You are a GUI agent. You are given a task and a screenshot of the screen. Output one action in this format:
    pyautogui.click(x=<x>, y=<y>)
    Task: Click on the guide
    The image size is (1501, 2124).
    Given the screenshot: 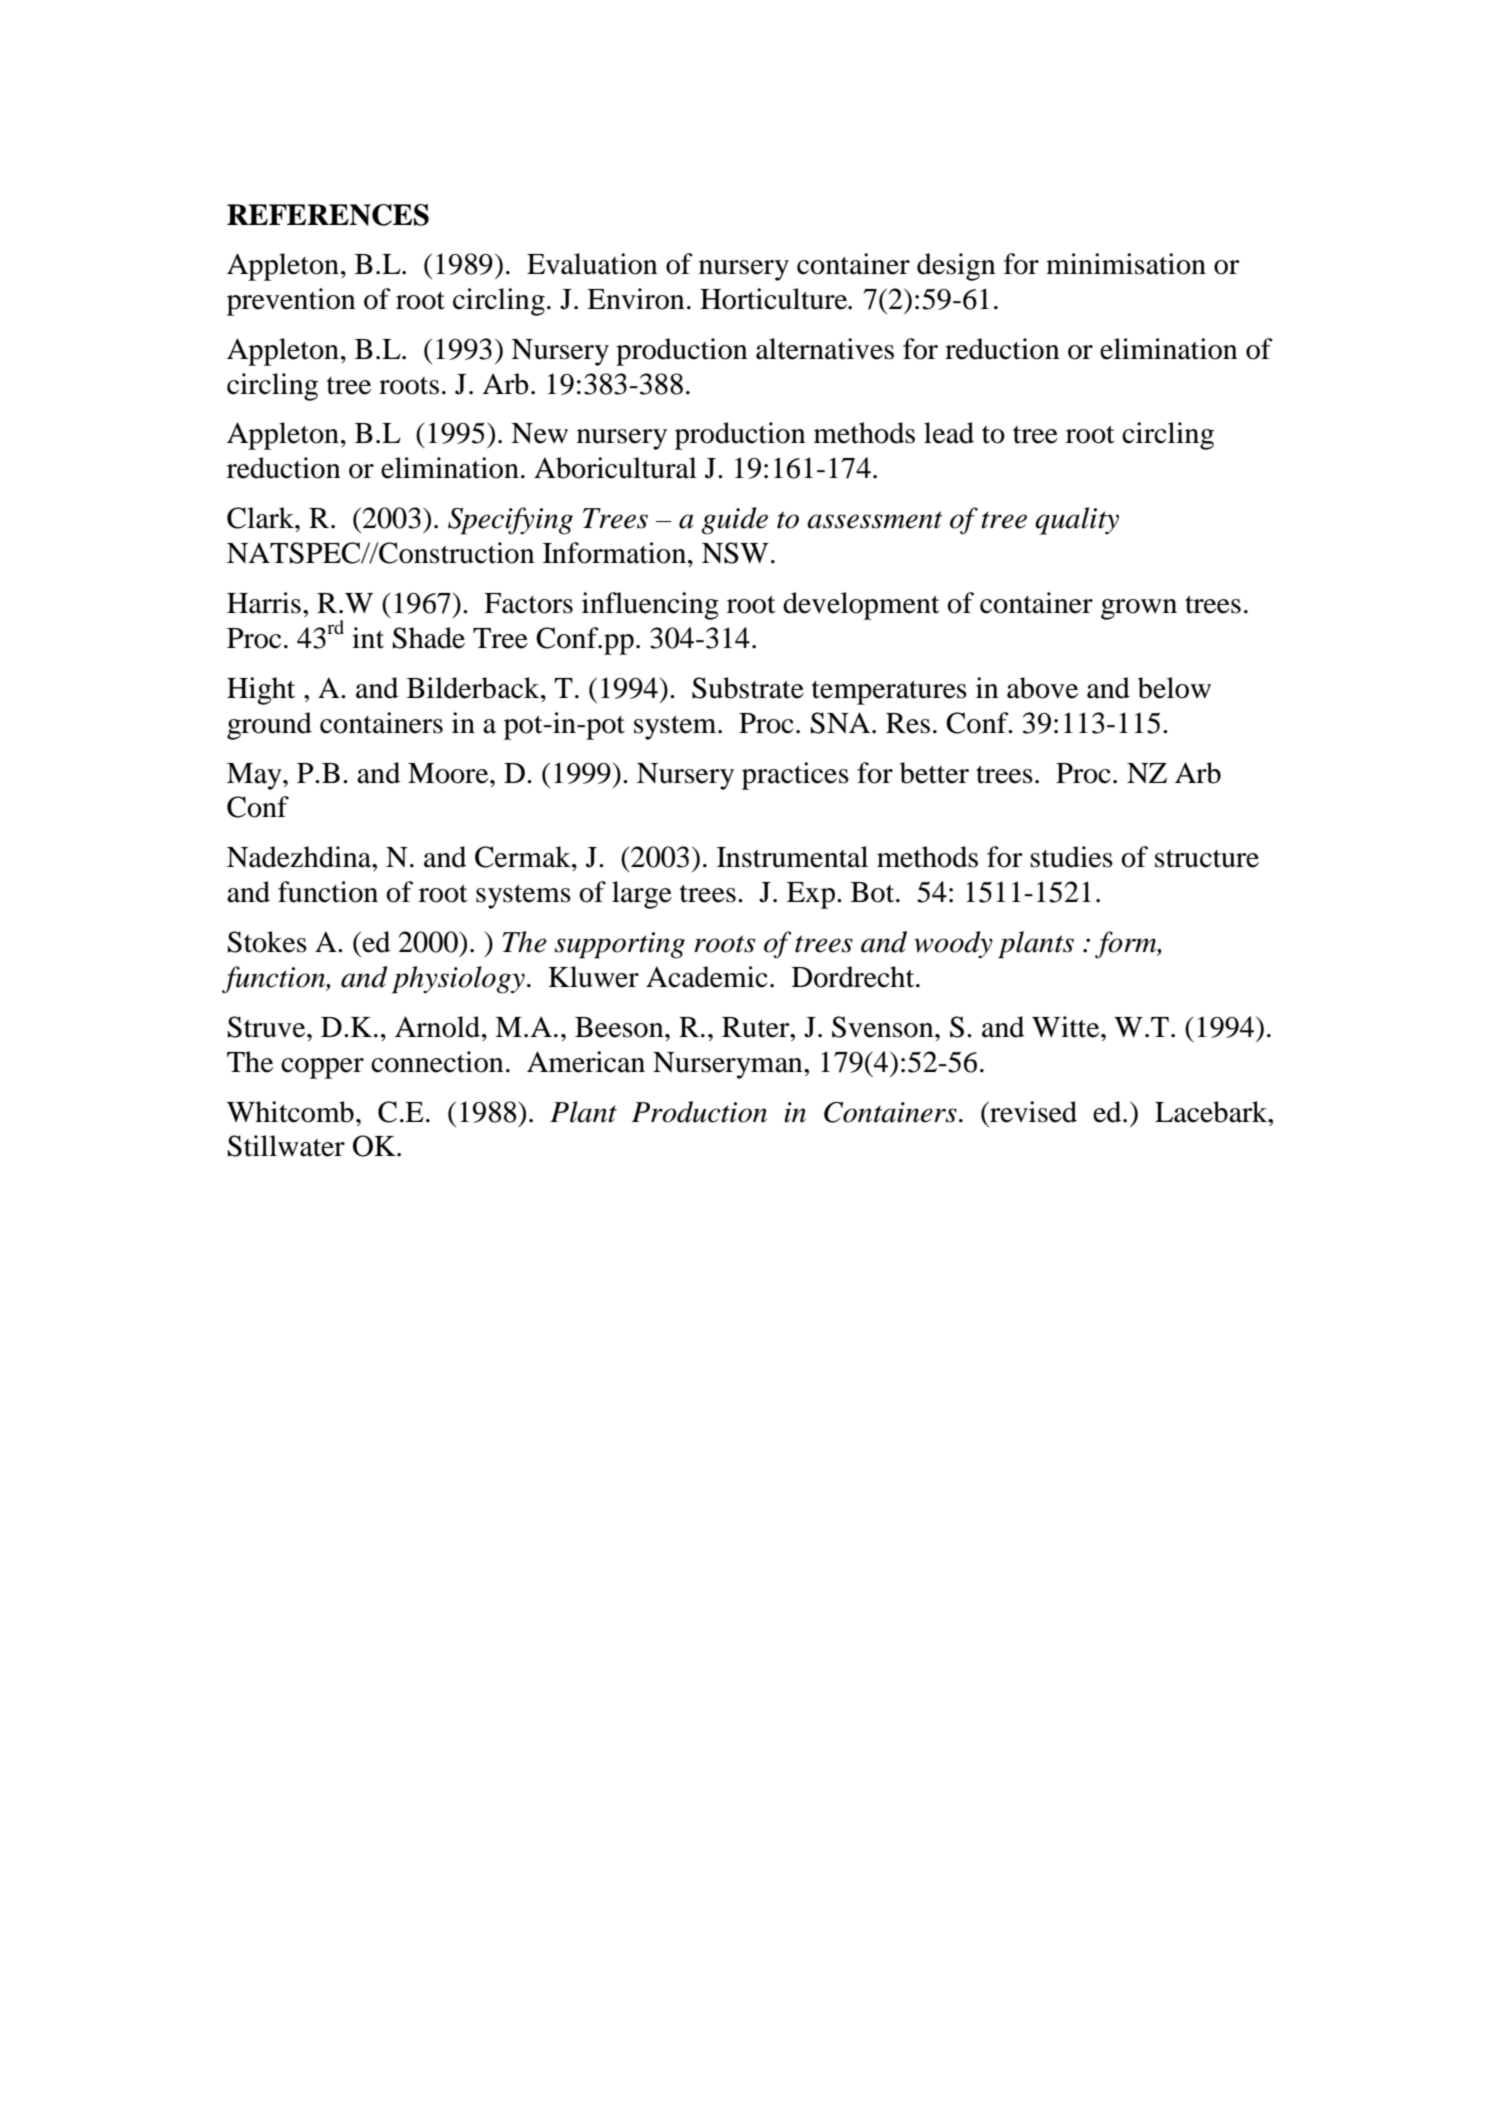 What is the action you would take?
    pyautogui.click(x=735, y=521)
